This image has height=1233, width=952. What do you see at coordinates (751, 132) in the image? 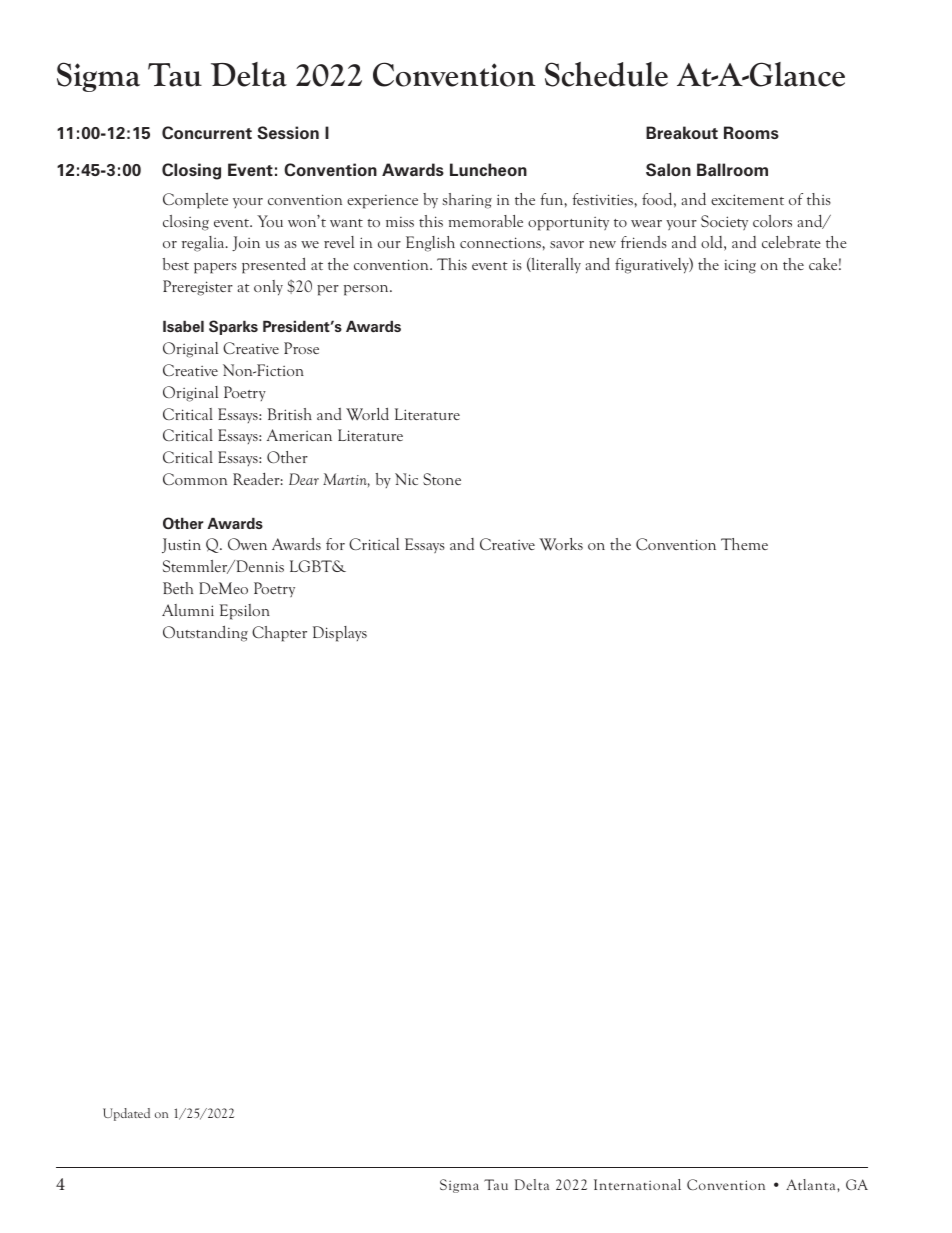
I see `Rooms` at bounding box center [751, 132].
